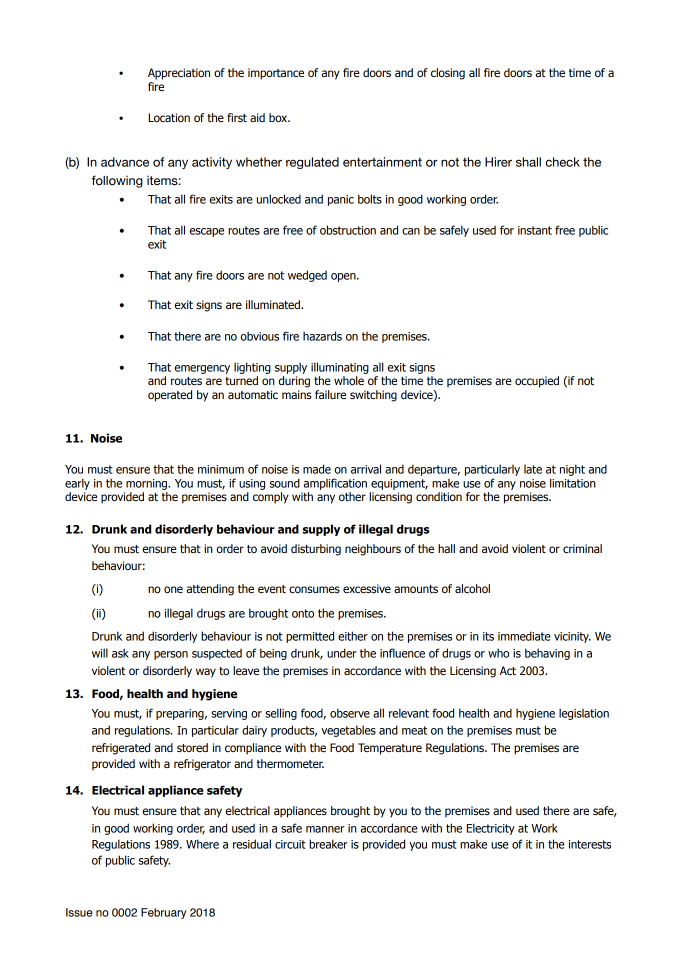 This page has width=684, height=968. What do you see at coordinates (535, 230) in the page?
I see `instant` at bounding box center [535, 230].
